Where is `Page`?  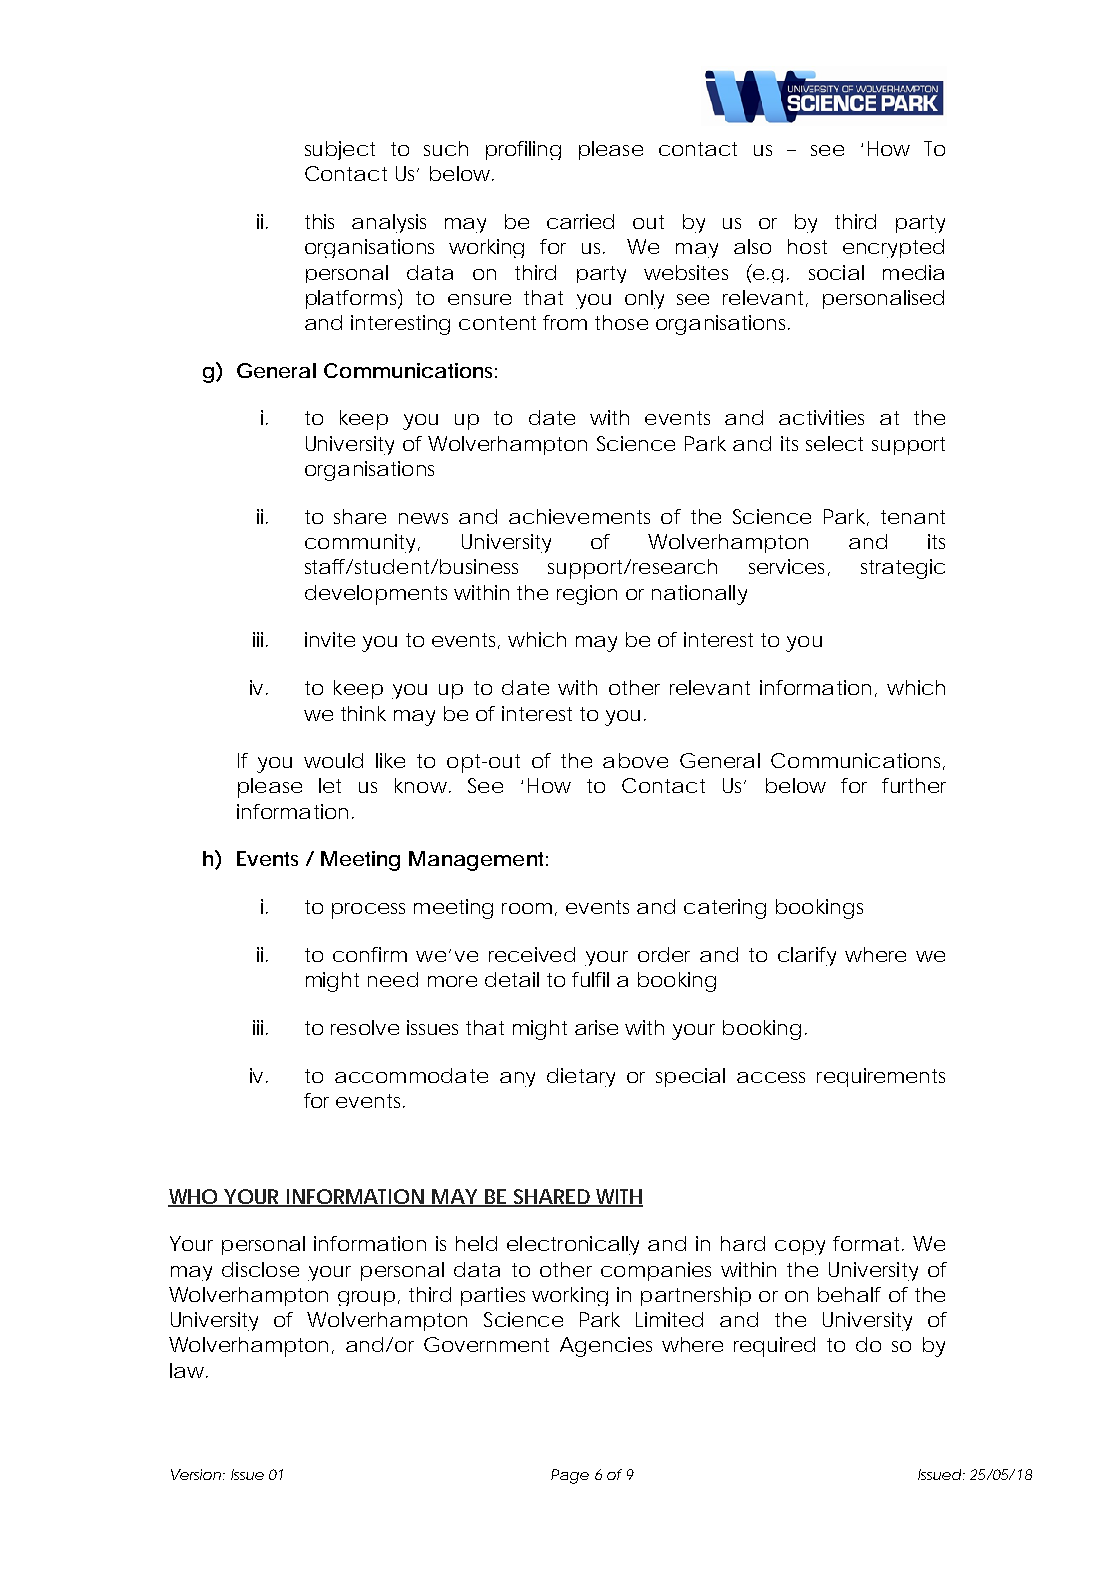
Page is located at coordinates (570, 1476).
